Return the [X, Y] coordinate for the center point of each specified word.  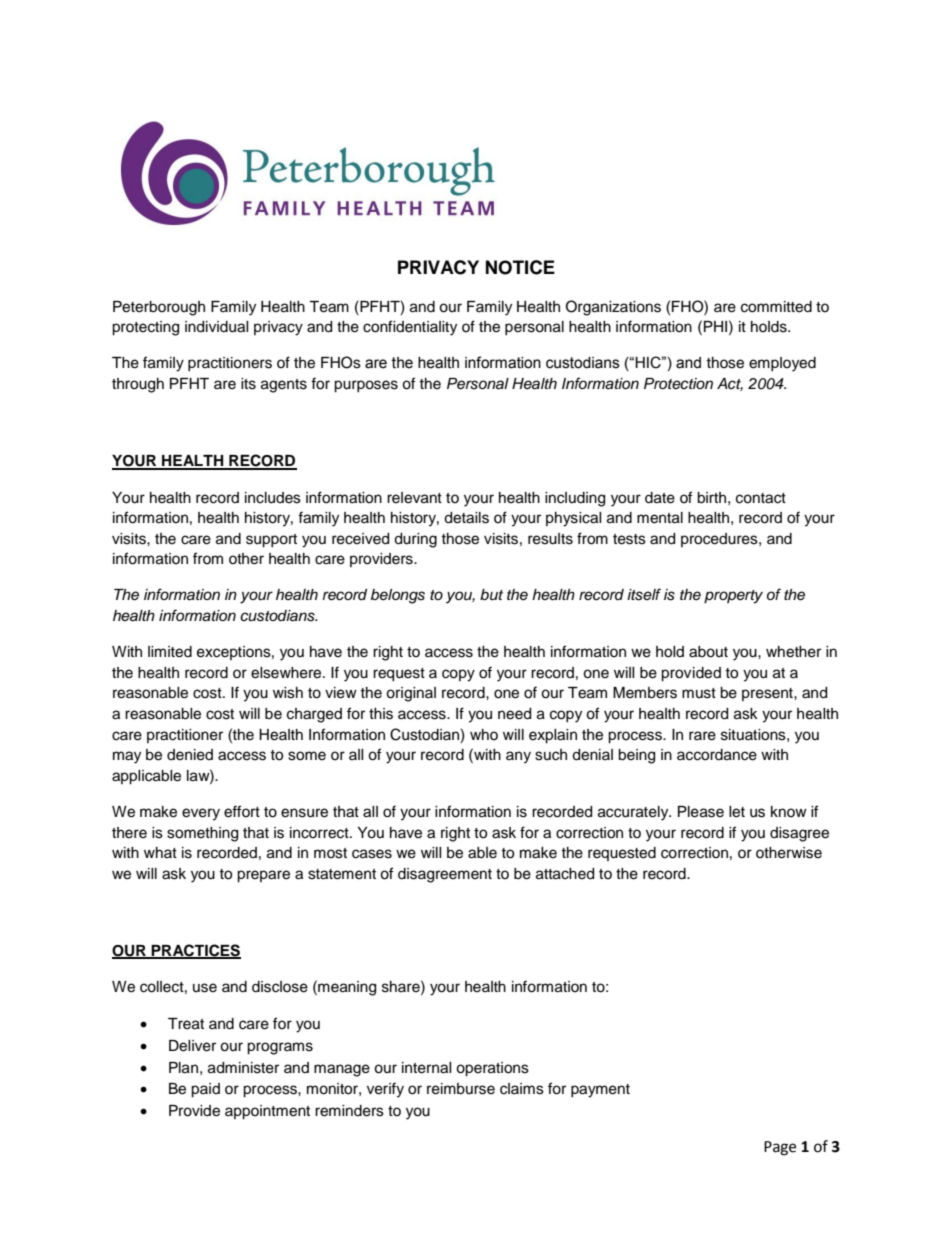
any [518, 757]
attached [565, 874]
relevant [414, 498]
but [491, 594]
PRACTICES [195, 951]
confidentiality [410, 328]
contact [761, 498]
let [737, 812]
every [201, 814]
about [708, 652]
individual [217, 327]
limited [170, 652]
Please [701, 812]
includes [273, 498]
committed [776, 307]
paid [205, 1090]
